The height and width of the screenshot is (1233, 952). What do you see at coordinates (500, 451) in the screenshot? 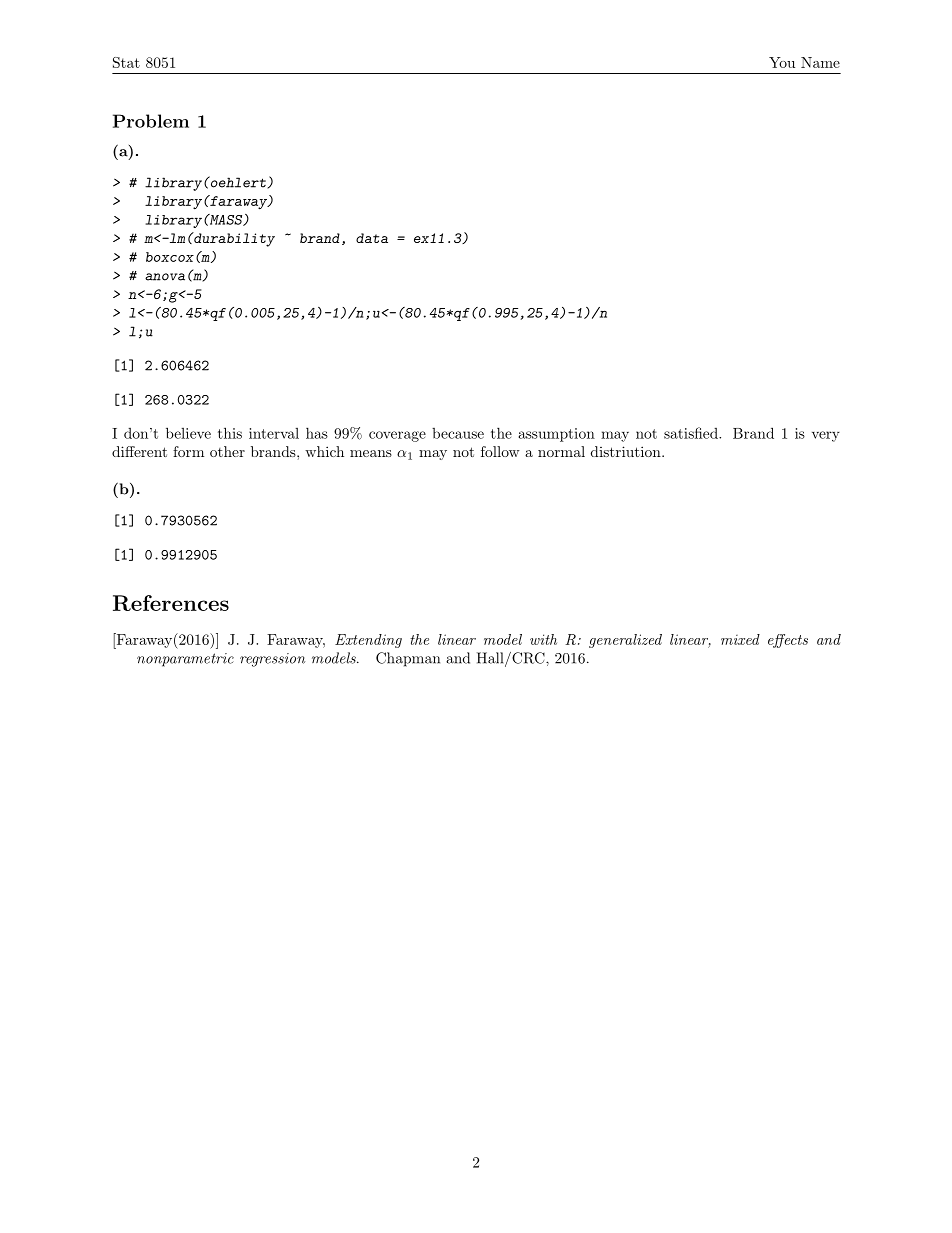
I see `follow` at bounding box center [500, 451].
